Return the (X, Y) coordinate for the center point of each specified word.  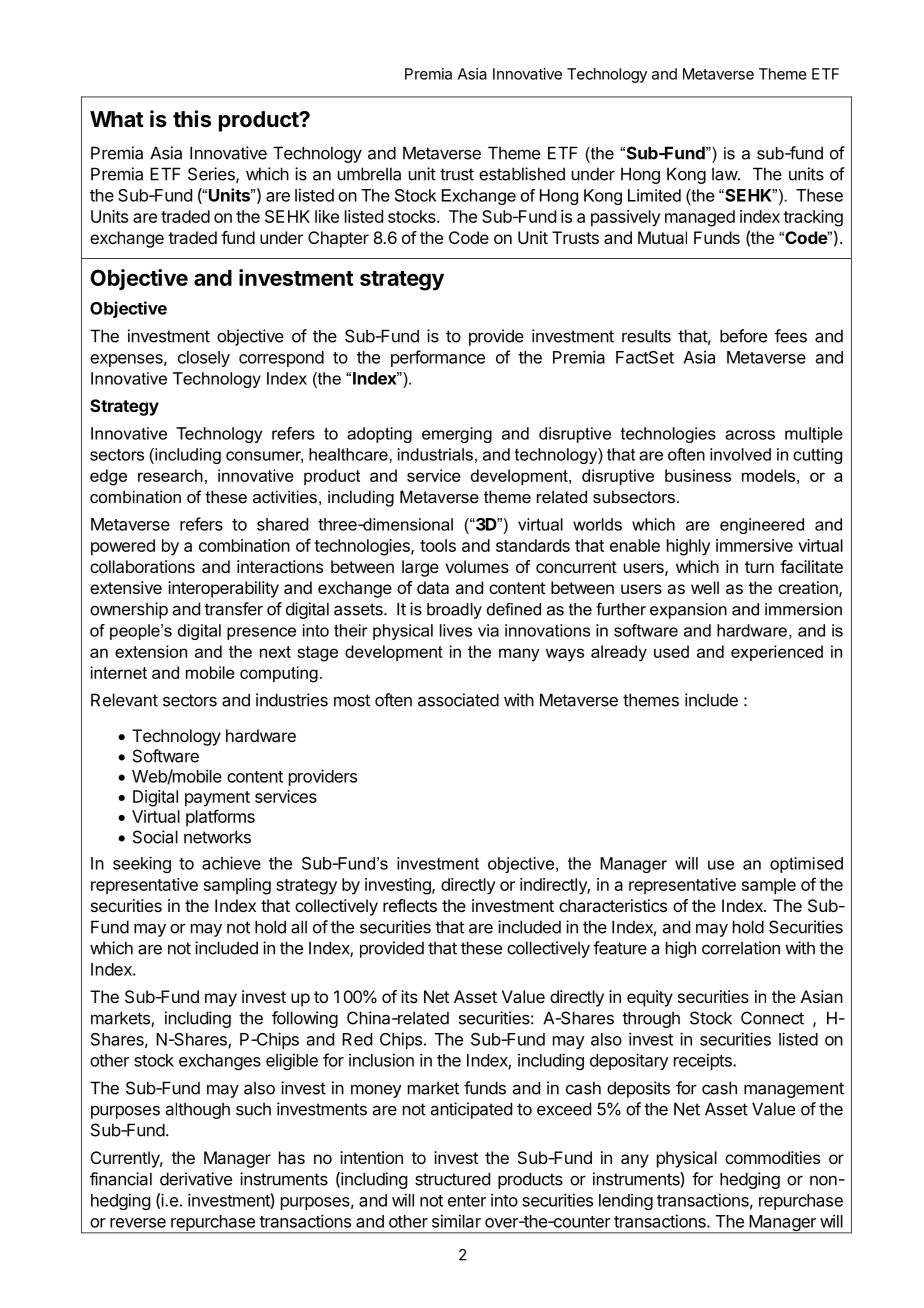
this (192, 119)
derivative (196, 1179)
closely (204, 359)
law (725, 174)
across (750, 435)
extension (151, 651)
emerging (457, 435)
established (522, 174)
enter (467, 1201)
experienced (777, 653)
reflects (410, 905)
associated (458, 700)
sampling (237, 886)
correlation (741, 948)
